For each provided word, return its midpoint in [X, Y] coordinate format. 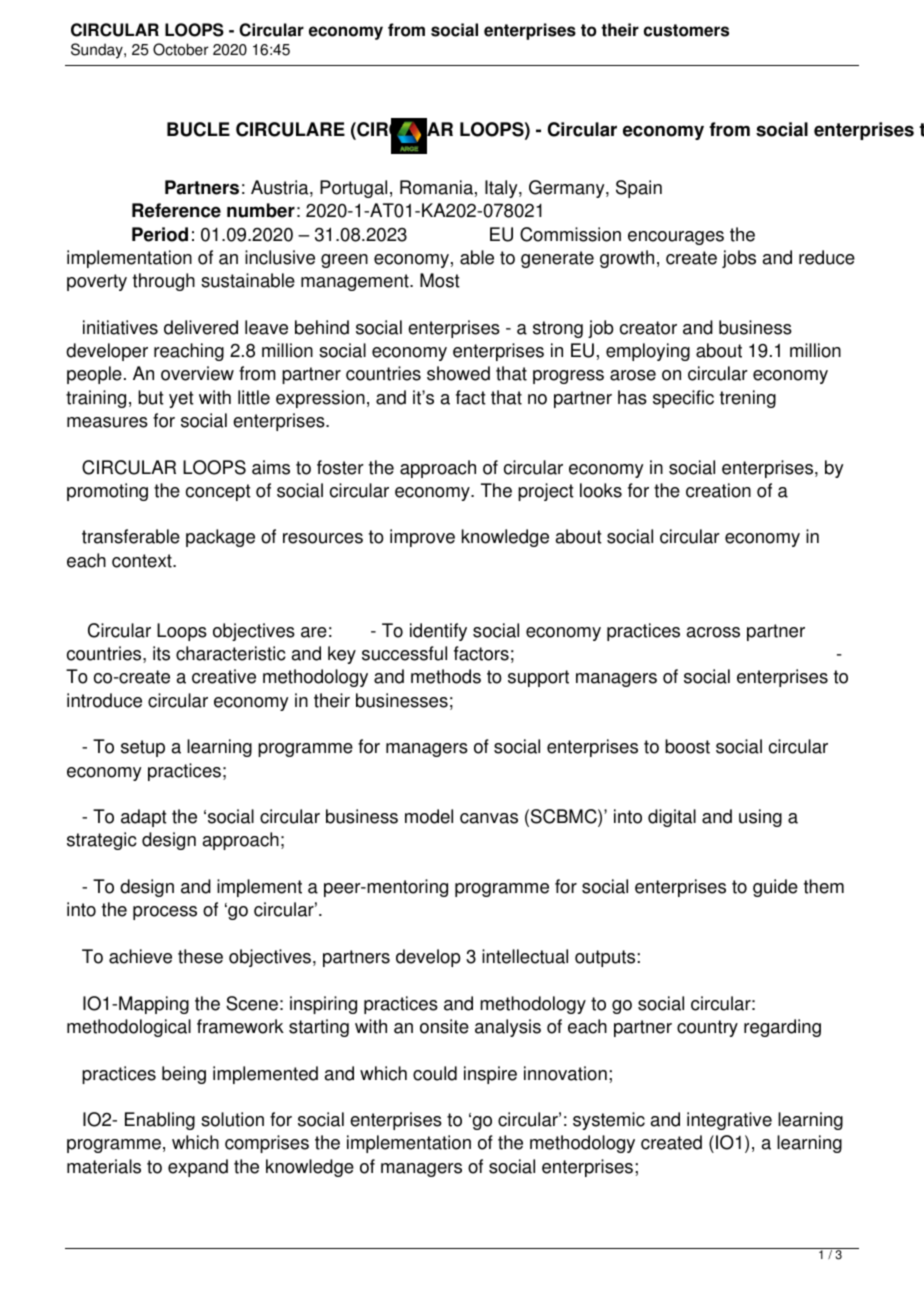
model [429, 816]
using [760, 818]
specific [683, 399]
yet [181, 399]
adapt [144, 818]
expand [198, 1168]
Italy [502, 189]
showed [458, 373]
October [181, 49]
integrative [729, 1121]
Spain [639, 189]
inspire [490, 1075]
